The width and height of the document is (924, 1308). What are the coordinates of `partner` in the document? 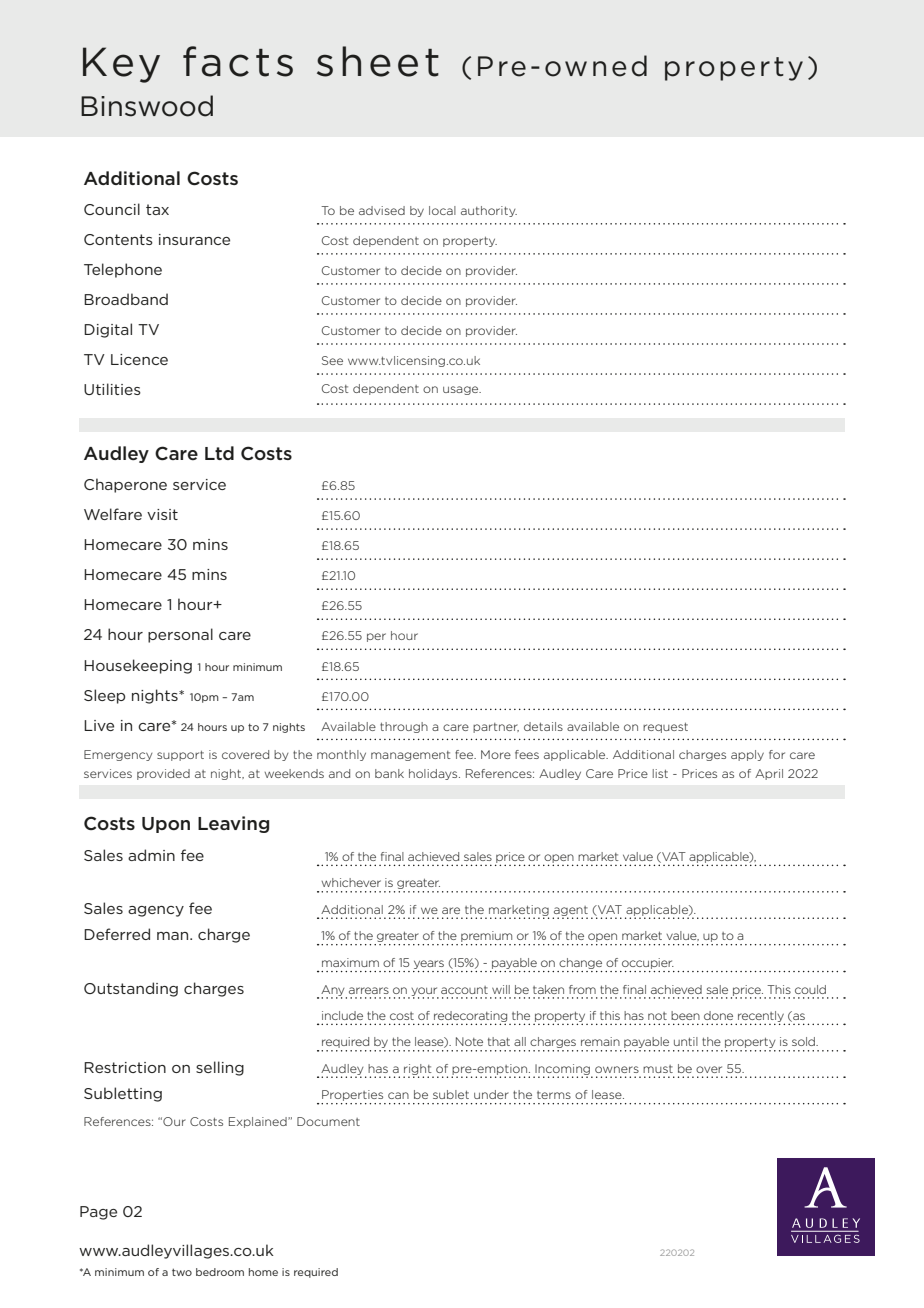 It's located at (496, 728).
